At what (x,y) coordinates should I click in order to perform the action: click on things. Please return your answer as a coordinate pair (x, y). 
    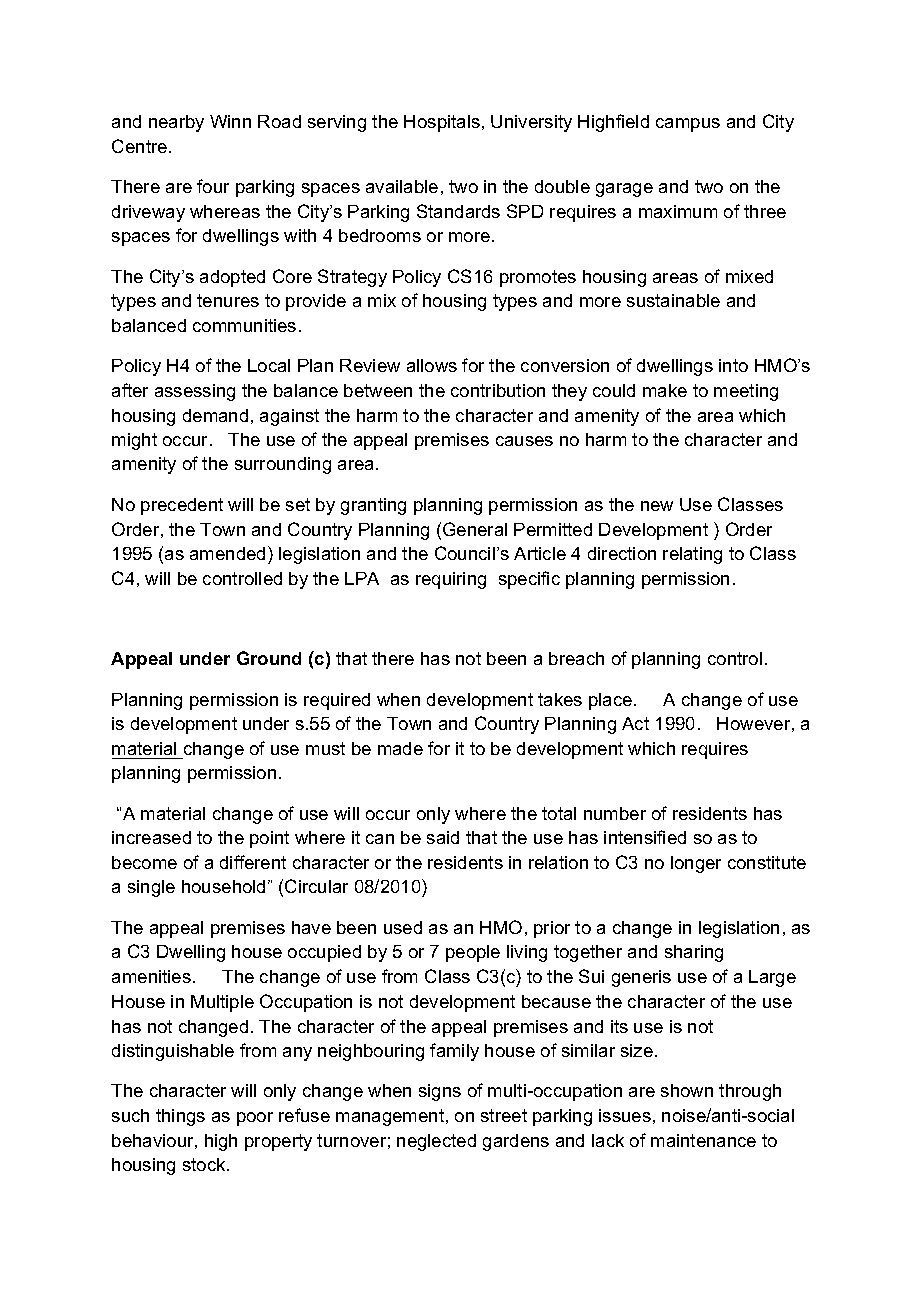
    Looking at the image, I should click on (180, 1117).
